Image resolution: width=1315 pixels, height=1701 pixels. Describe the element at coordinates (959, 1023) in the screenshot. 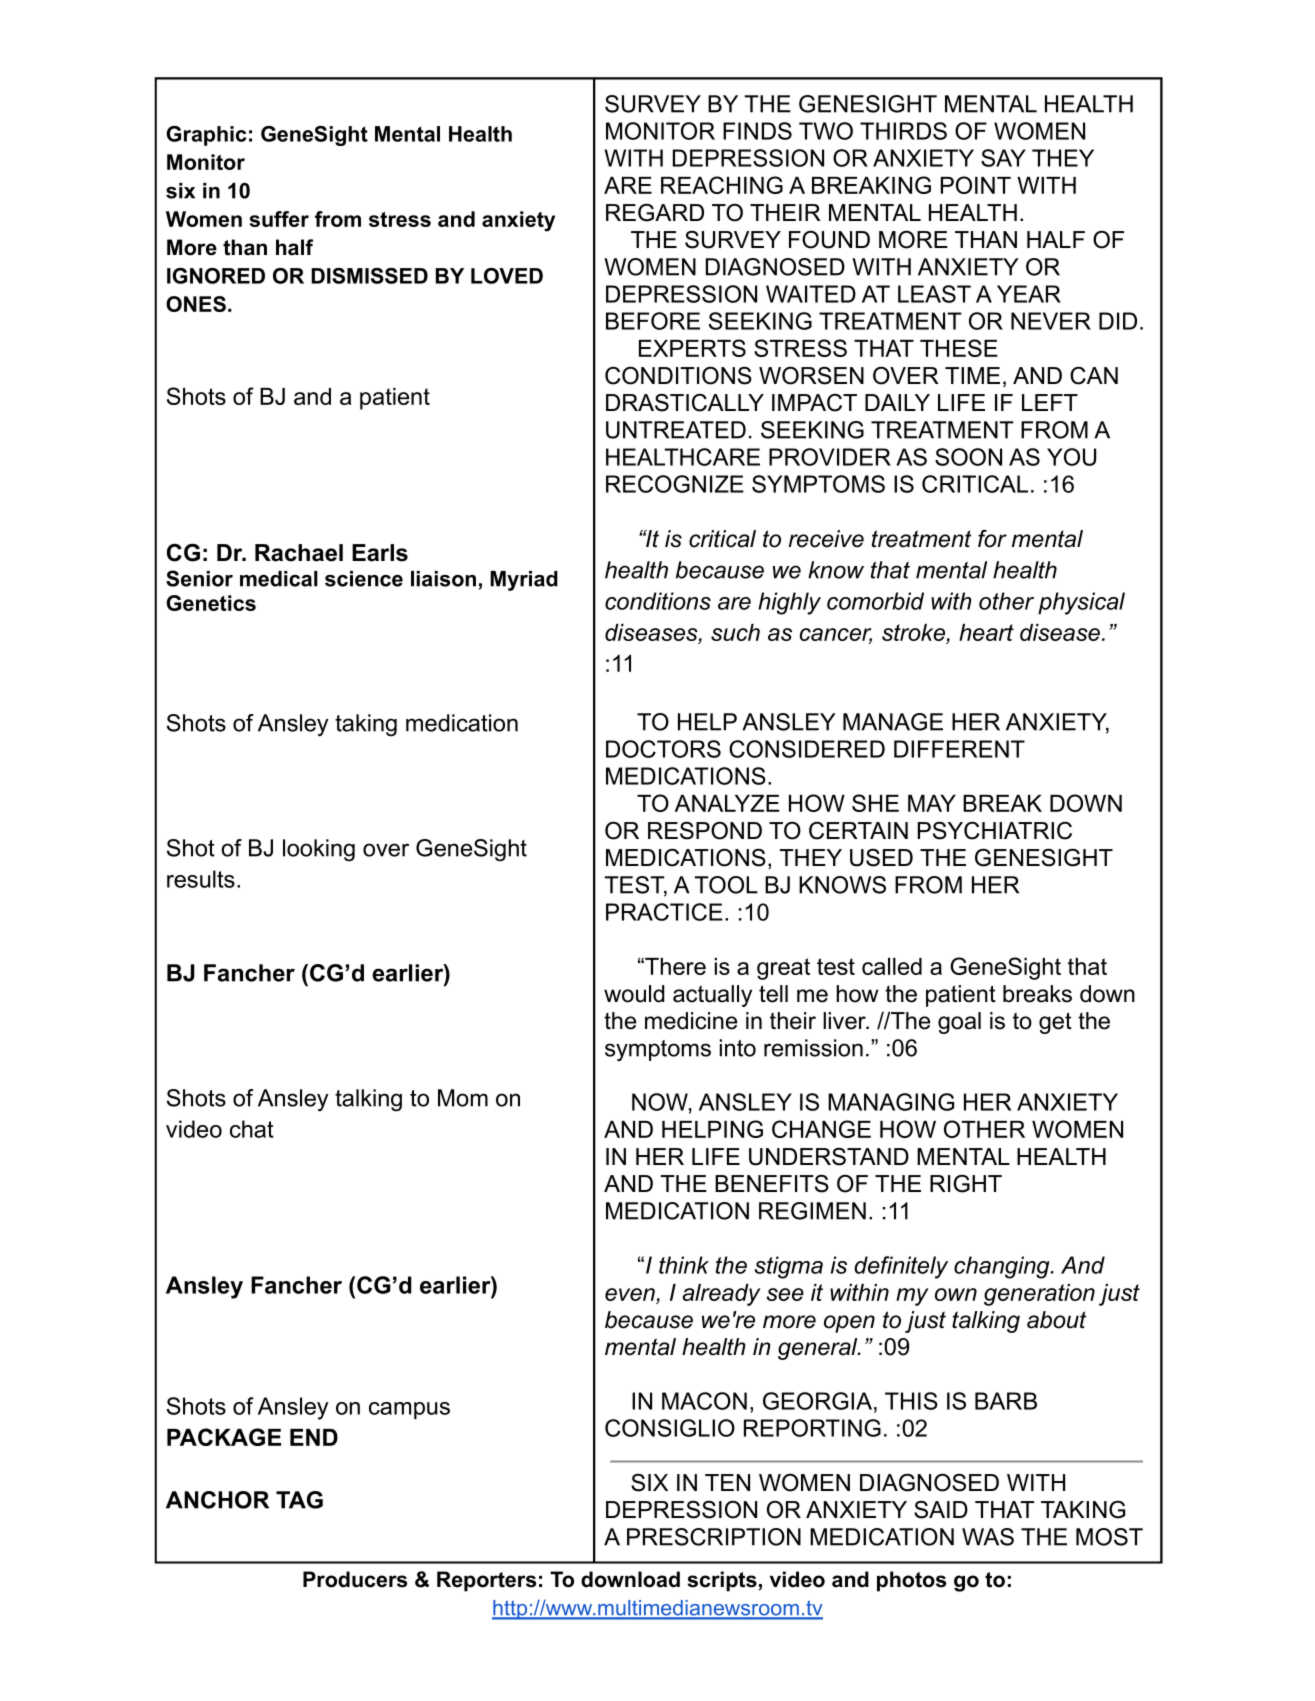

I see `goal` at that location.
